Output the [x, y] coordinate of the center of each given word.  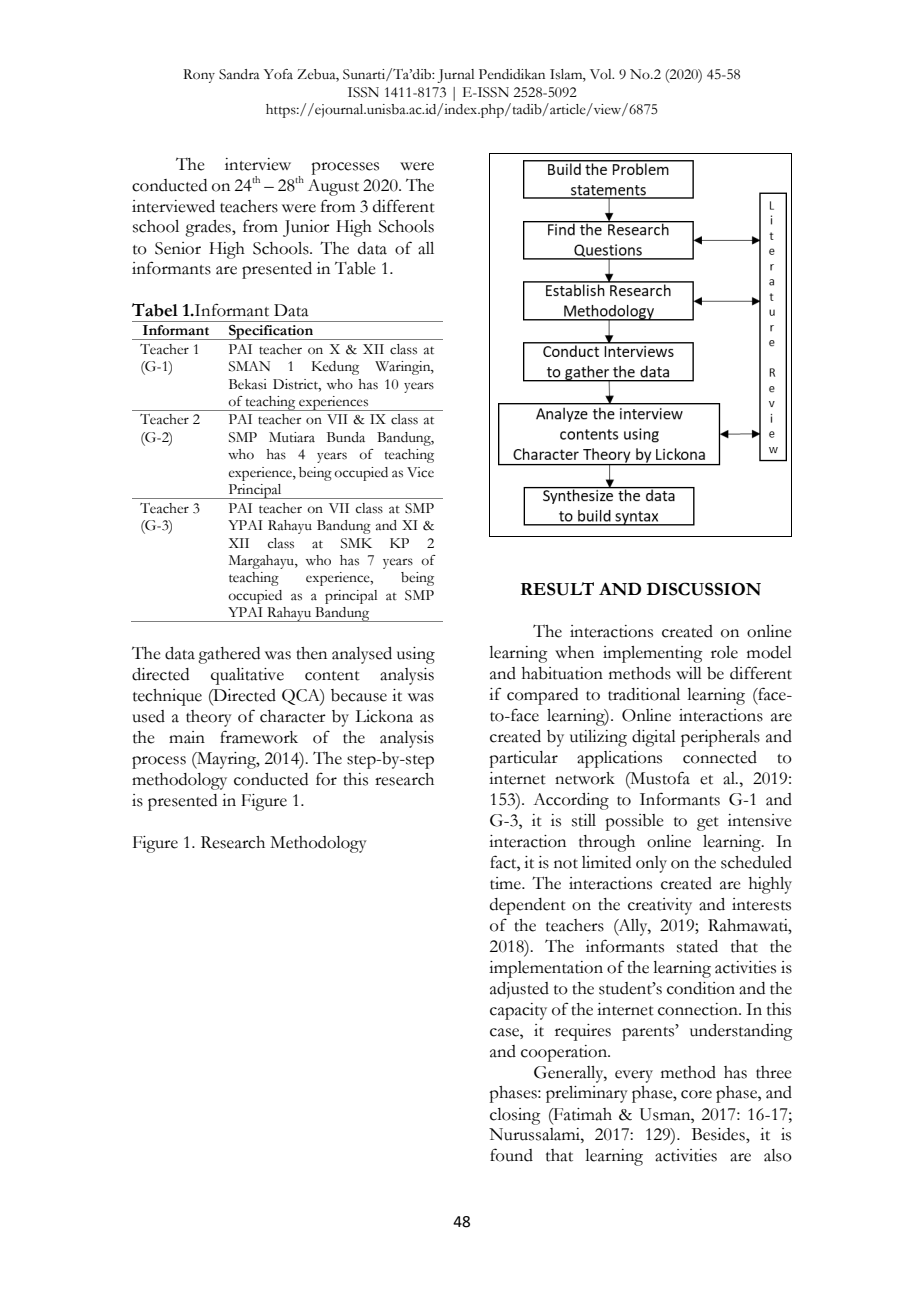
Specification [271, 332]
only [651, 864]
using [416, 655]
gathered [229, 655]
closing [515, 1116]
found [511, 1155]
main [187, 737]
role [724, 652]
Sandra [239, 74]
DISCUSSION [704, 589]
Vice [420, 472]
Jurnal [455, 76]
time [506, 883]
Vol [602, 74]
